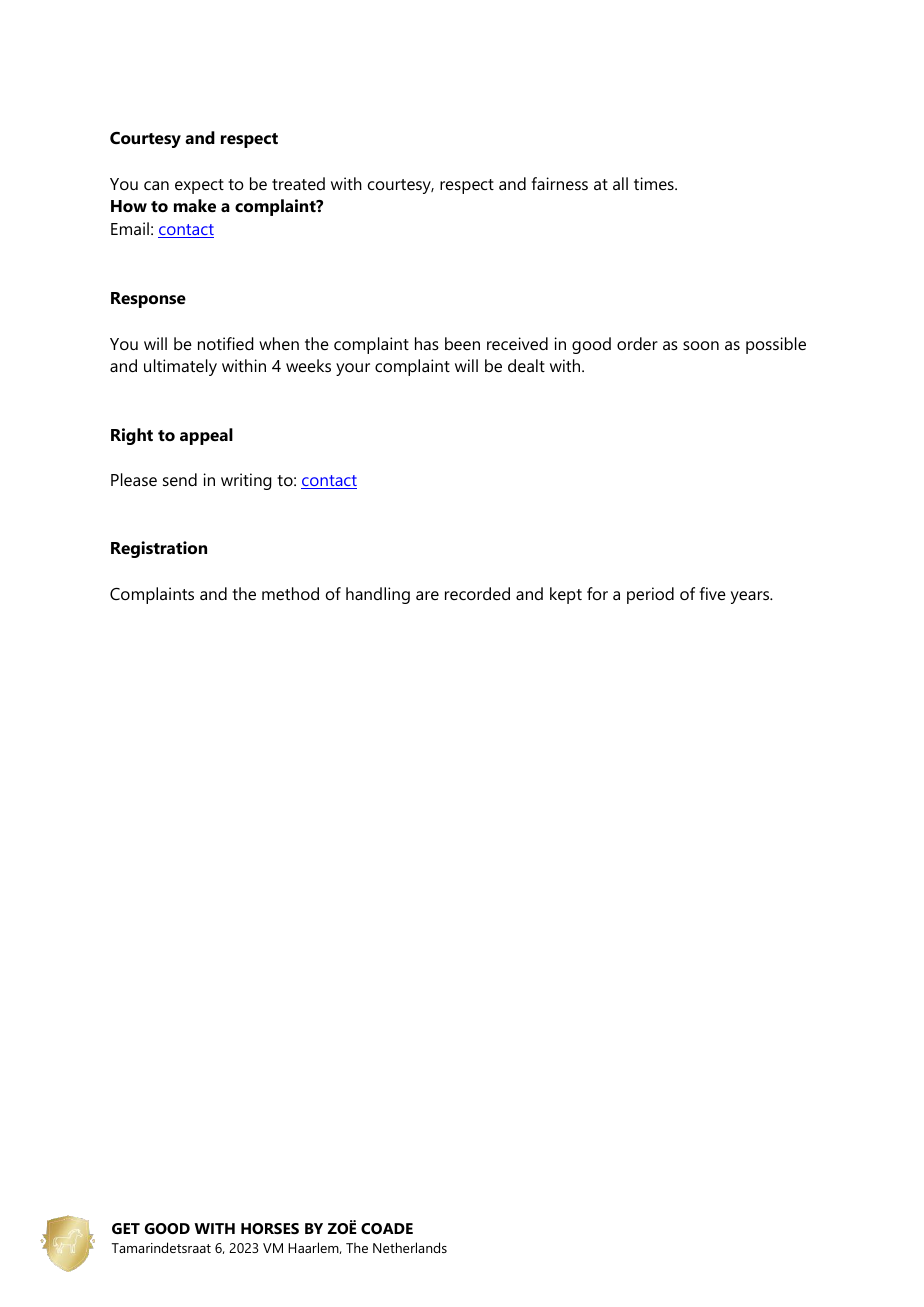 The height and width of the page is (1307, 924). I want to click on HORSES, so click(270, 1228).
